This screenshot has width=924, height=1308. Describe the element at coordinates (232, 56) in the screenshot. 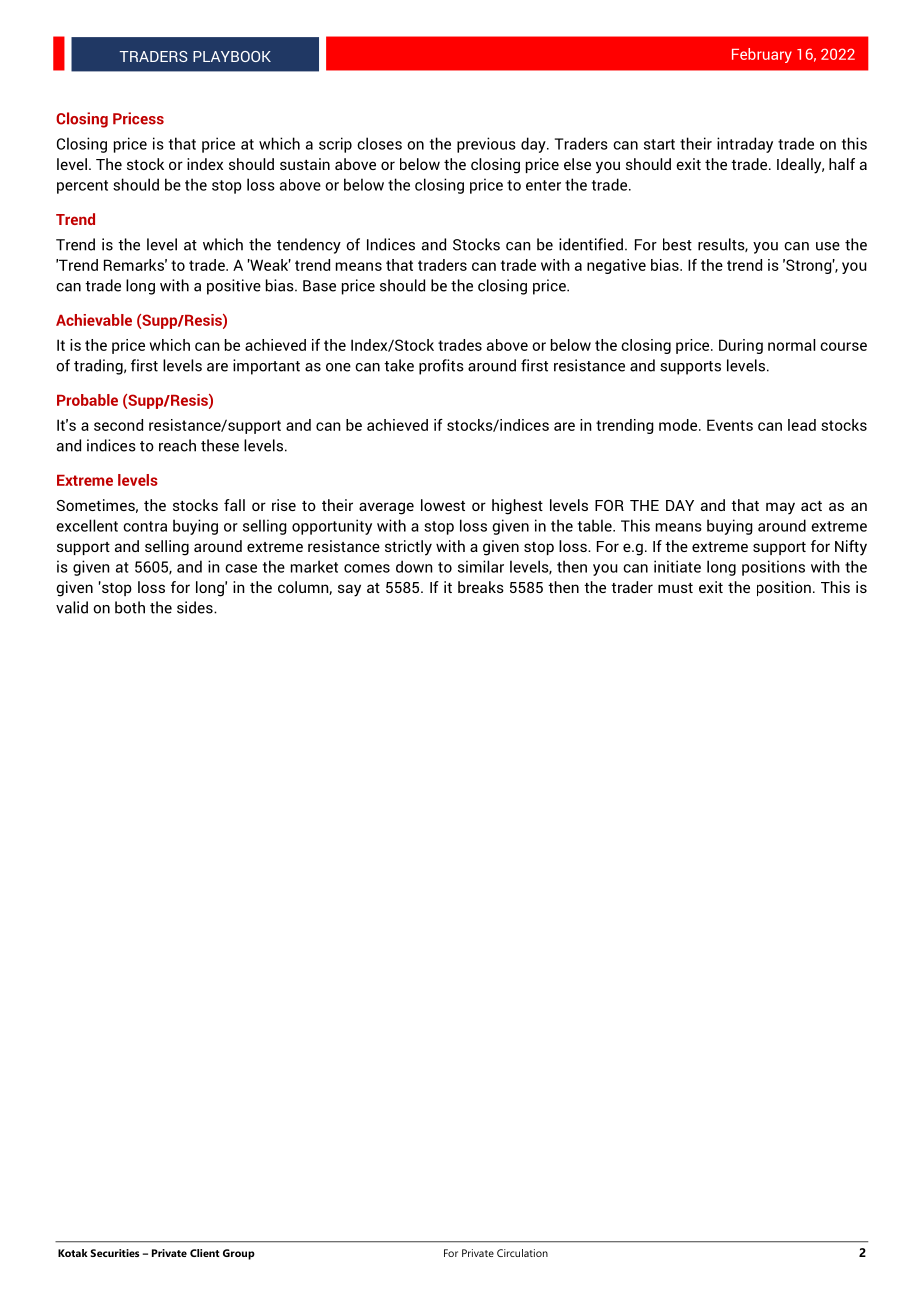

I see `PLAYBOOK` at that location.
